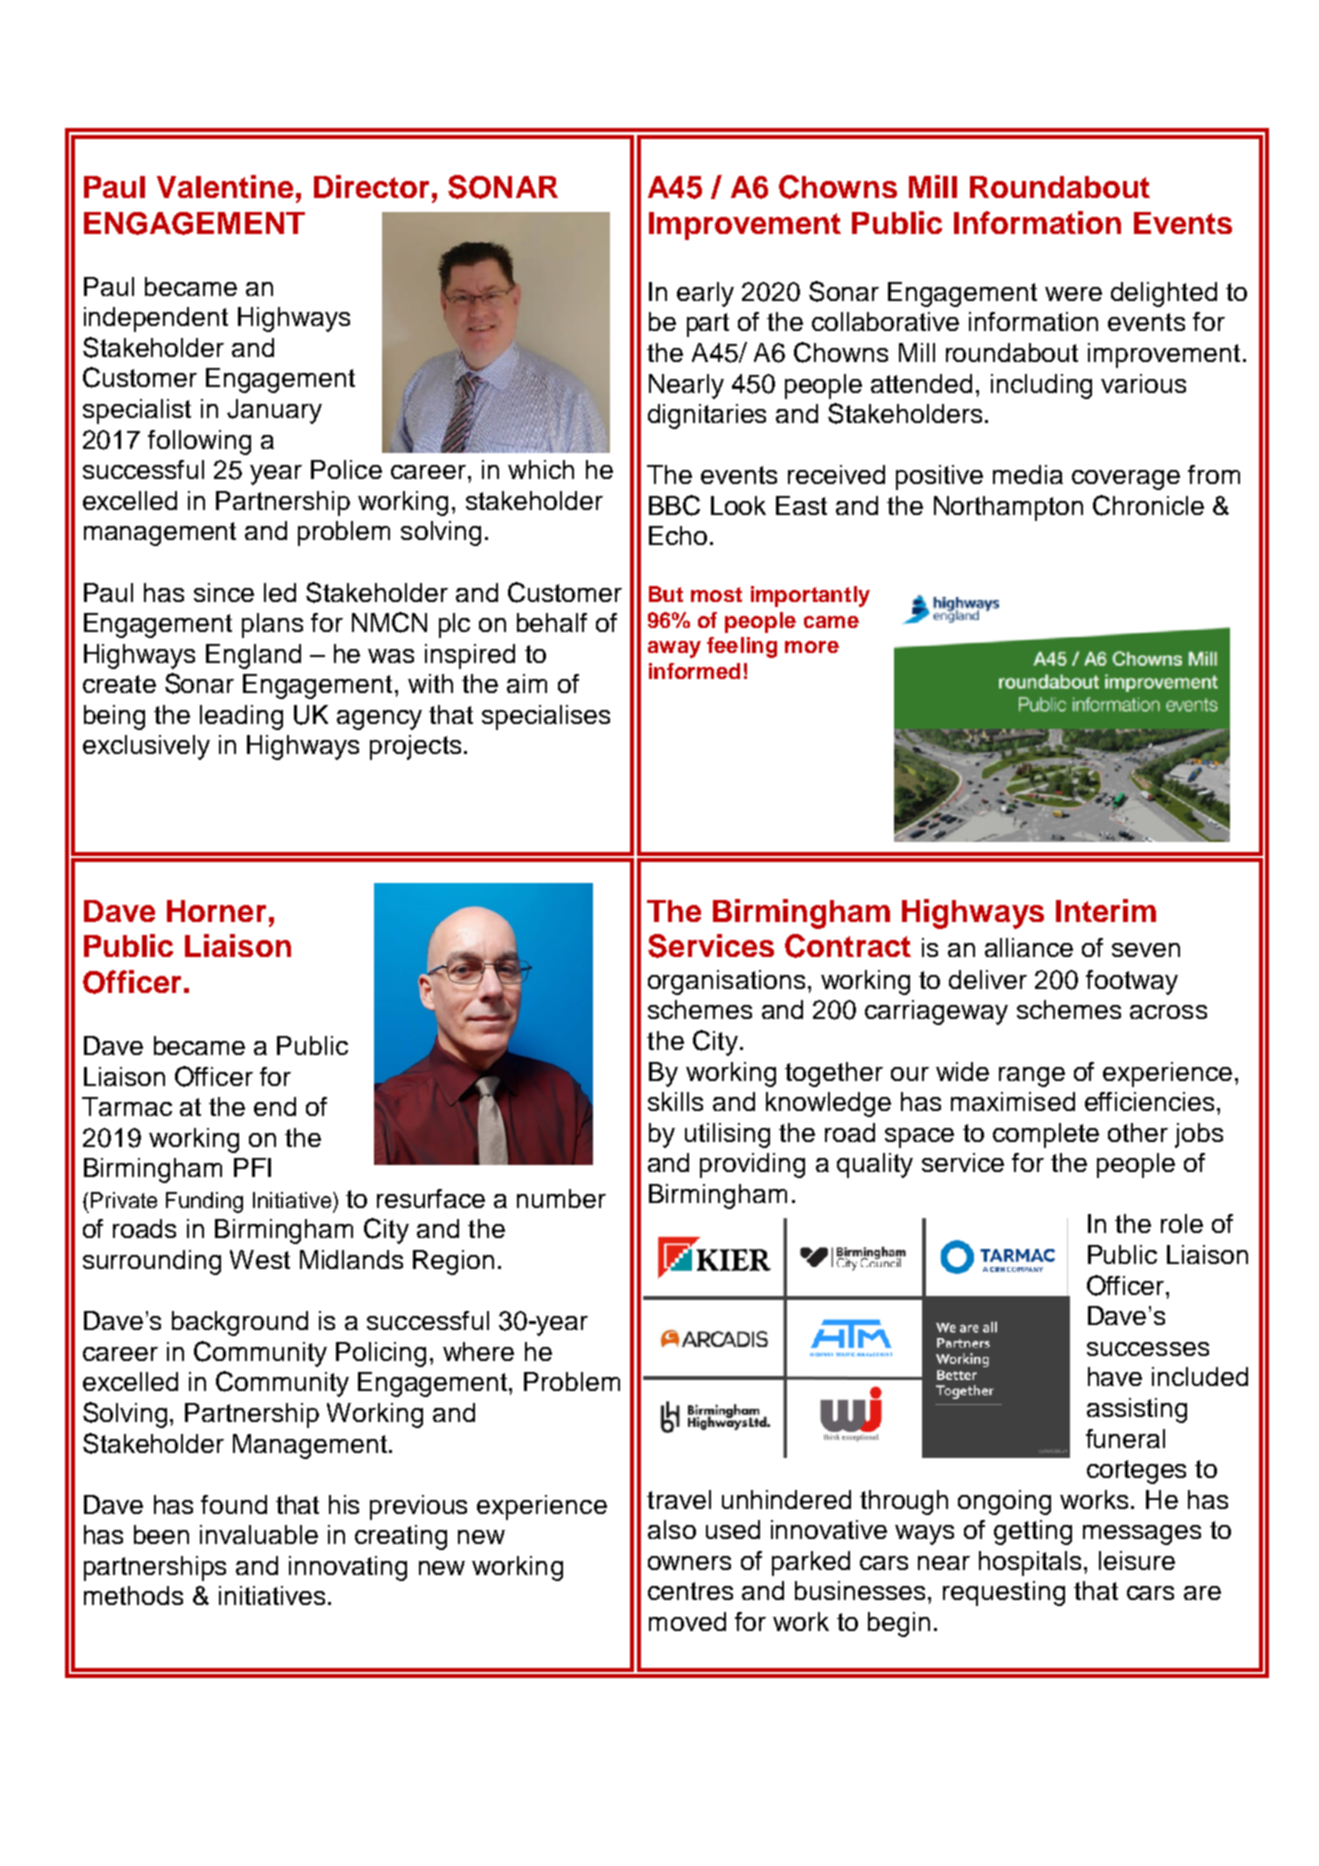  I want to click on centres, so click(690, 1591).
